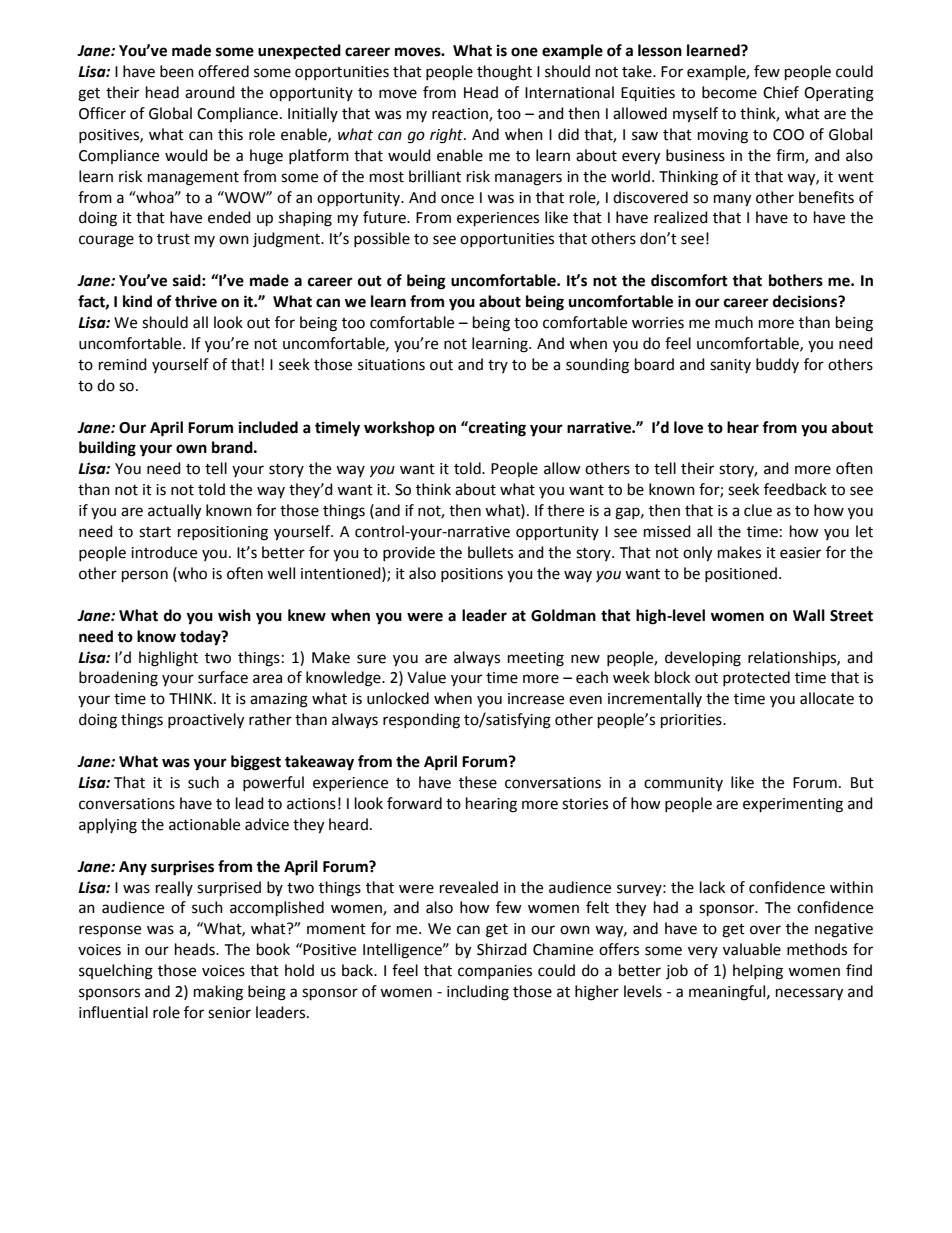  Describe the element at coordinates (498, 366) in the document. I see `try` at that location.
